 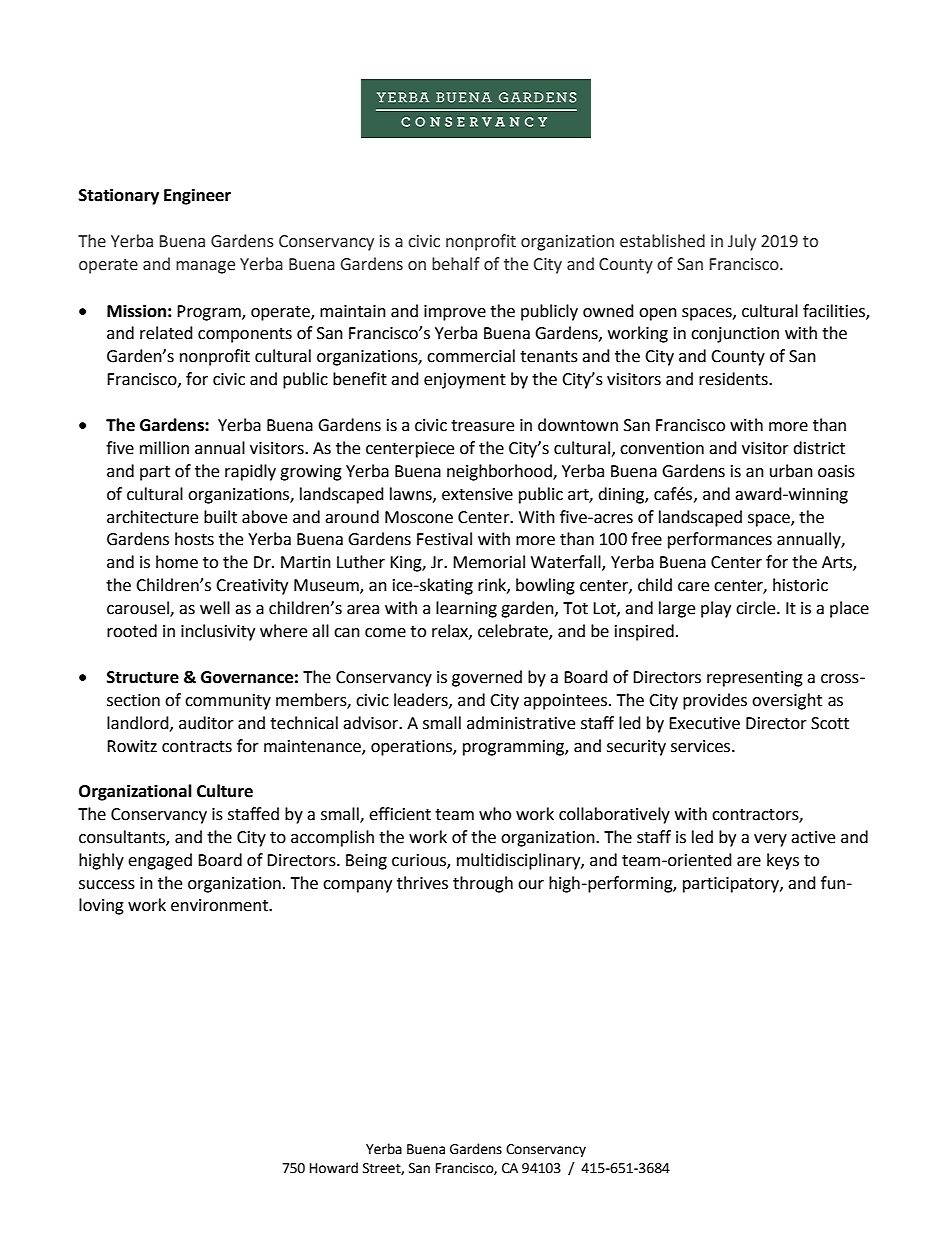 I want to click on million, so click(x=164, y=448).
